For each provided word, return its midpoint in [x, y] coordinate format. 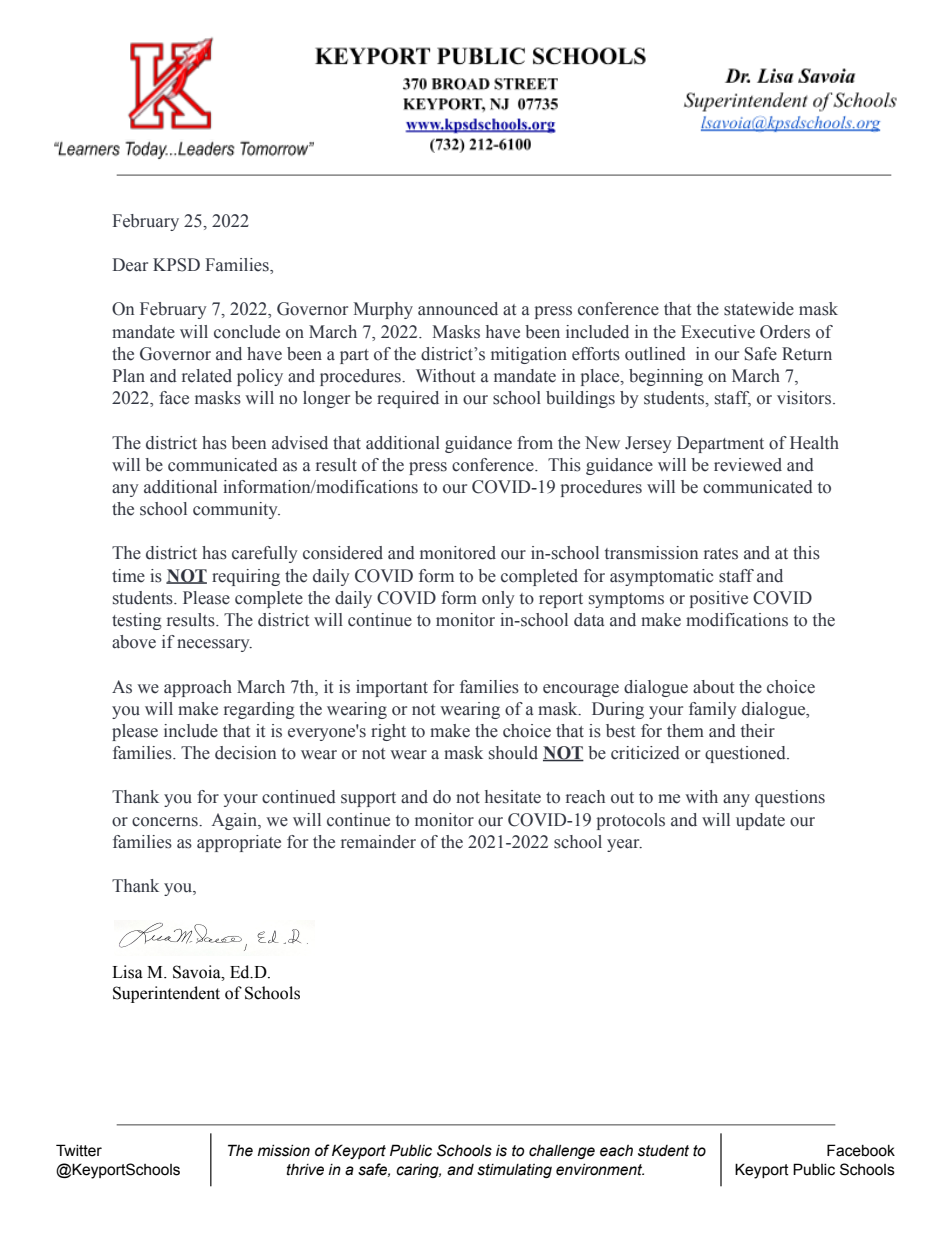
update [760, 821]
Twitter [79, 1150]
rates [721, 554]
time [128, 576]
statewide [759, 309]
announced [458, 309]
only [498, 599]
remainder [378, 842]
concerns [166, 822]
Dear [130, 265]
